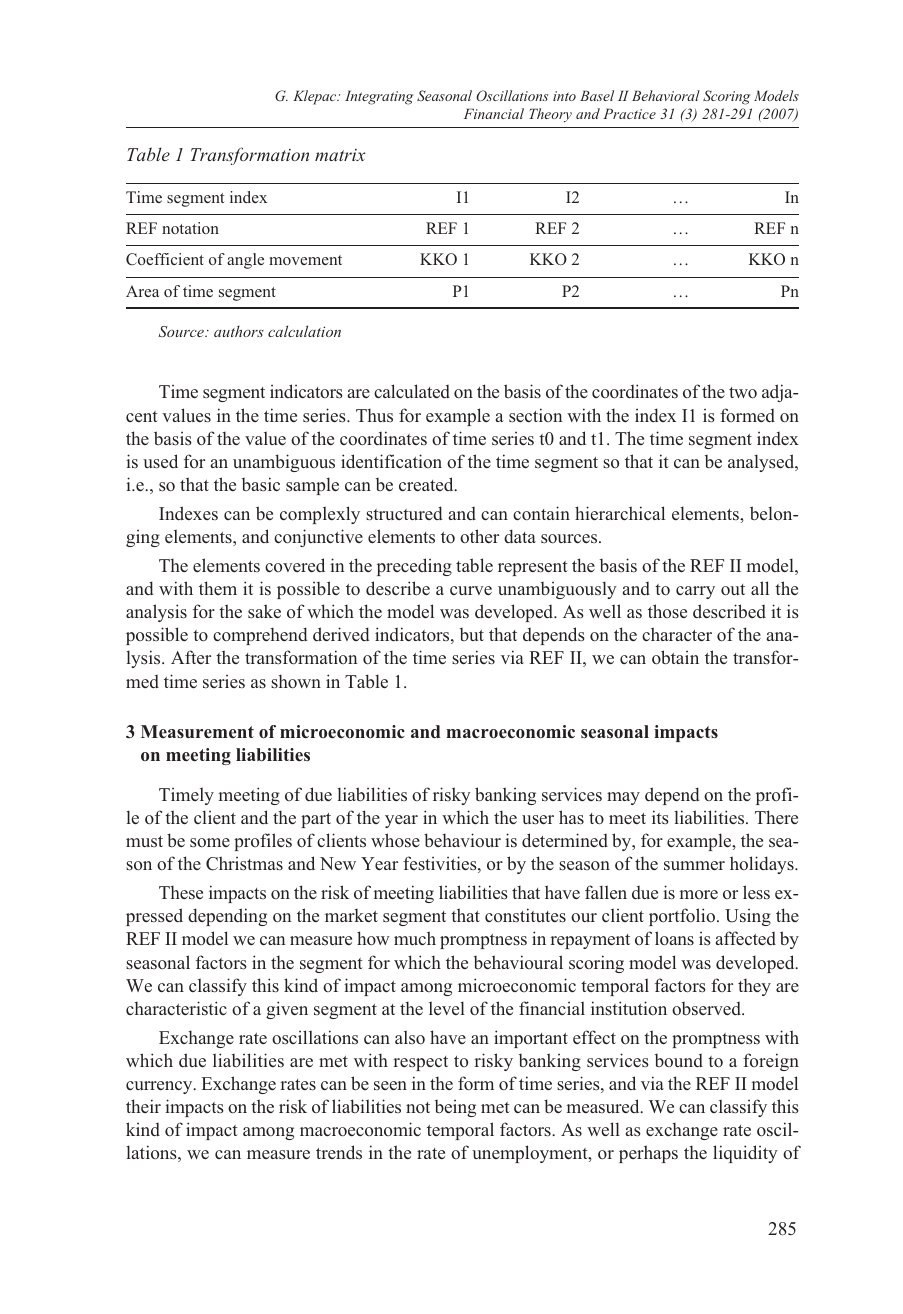  Describe the element at coordinates (261, 484) in the image. I see `basic` at that location.
